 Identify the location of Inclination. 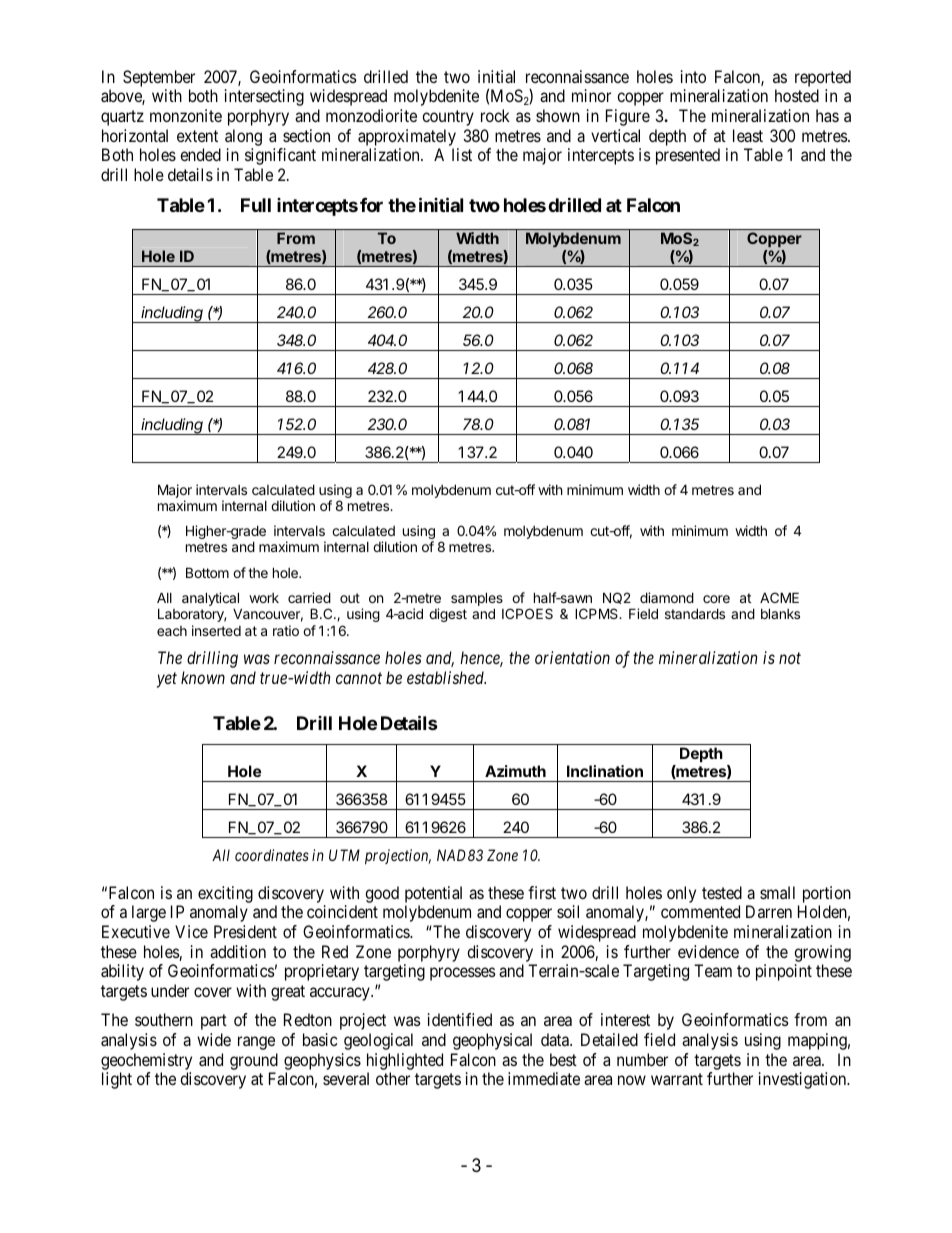
(605, 771).
